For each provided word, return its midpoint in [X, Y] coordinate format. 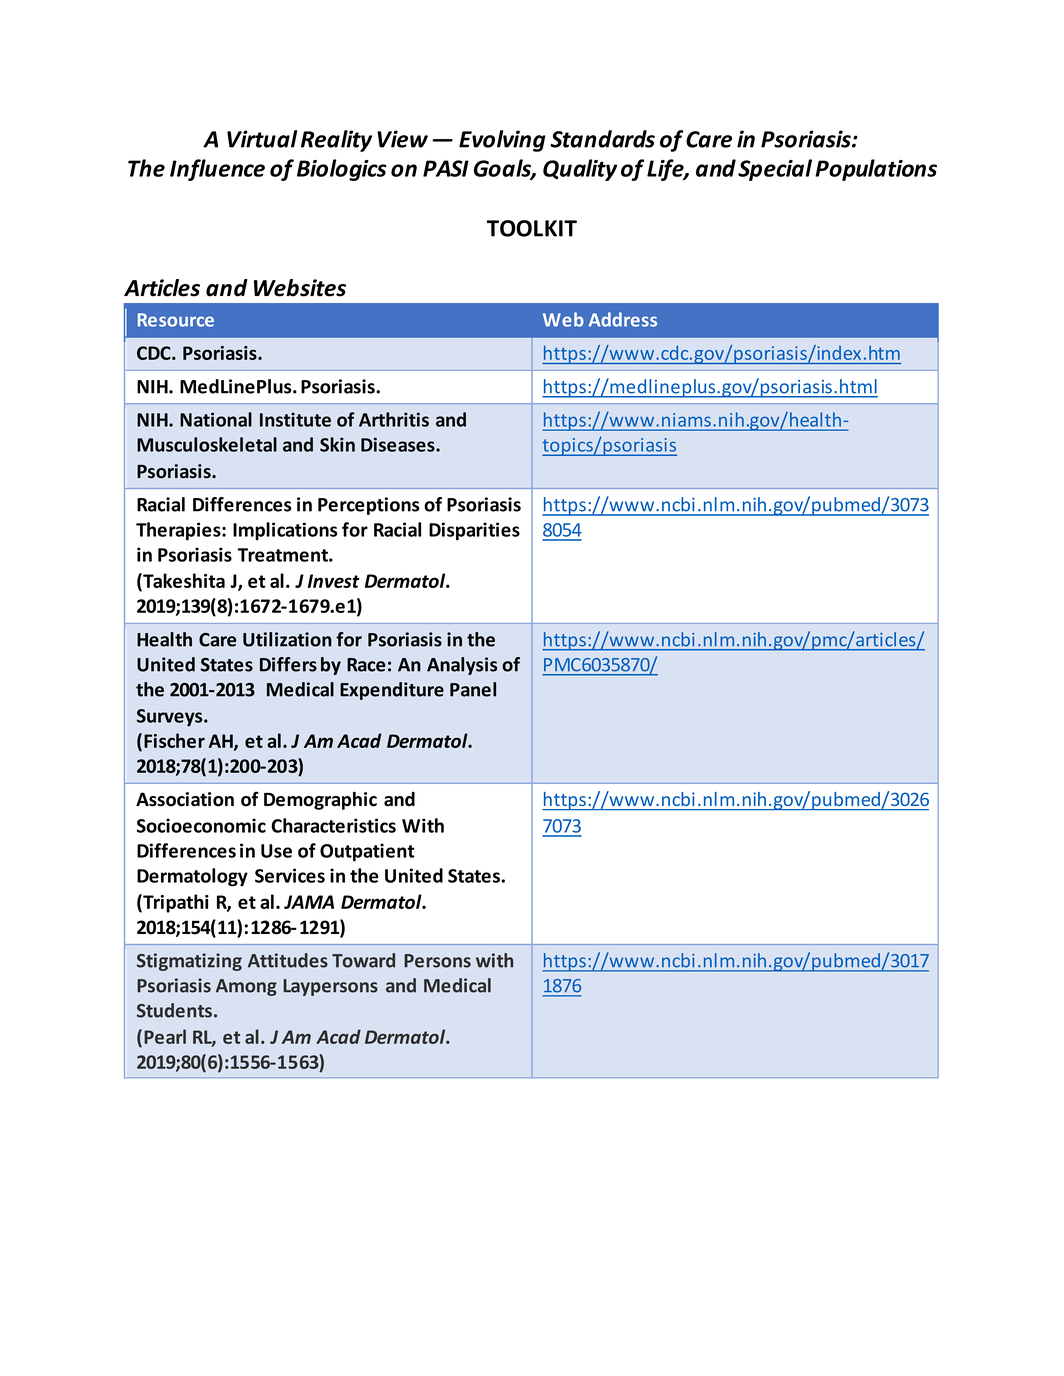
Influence [217, 170]
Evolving [502, 141]
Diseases [399, 444]
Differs [288, 664]
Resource [176, 320]
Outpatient [367, 852]
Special [775, 170]
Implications [285, 531]
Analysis [462, 666]
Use [276, 851]
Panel [473, 689]
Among [246, 987]
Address [623, 319]
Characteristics [333, 825]
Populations [876, 170]
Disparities [474, 531]
